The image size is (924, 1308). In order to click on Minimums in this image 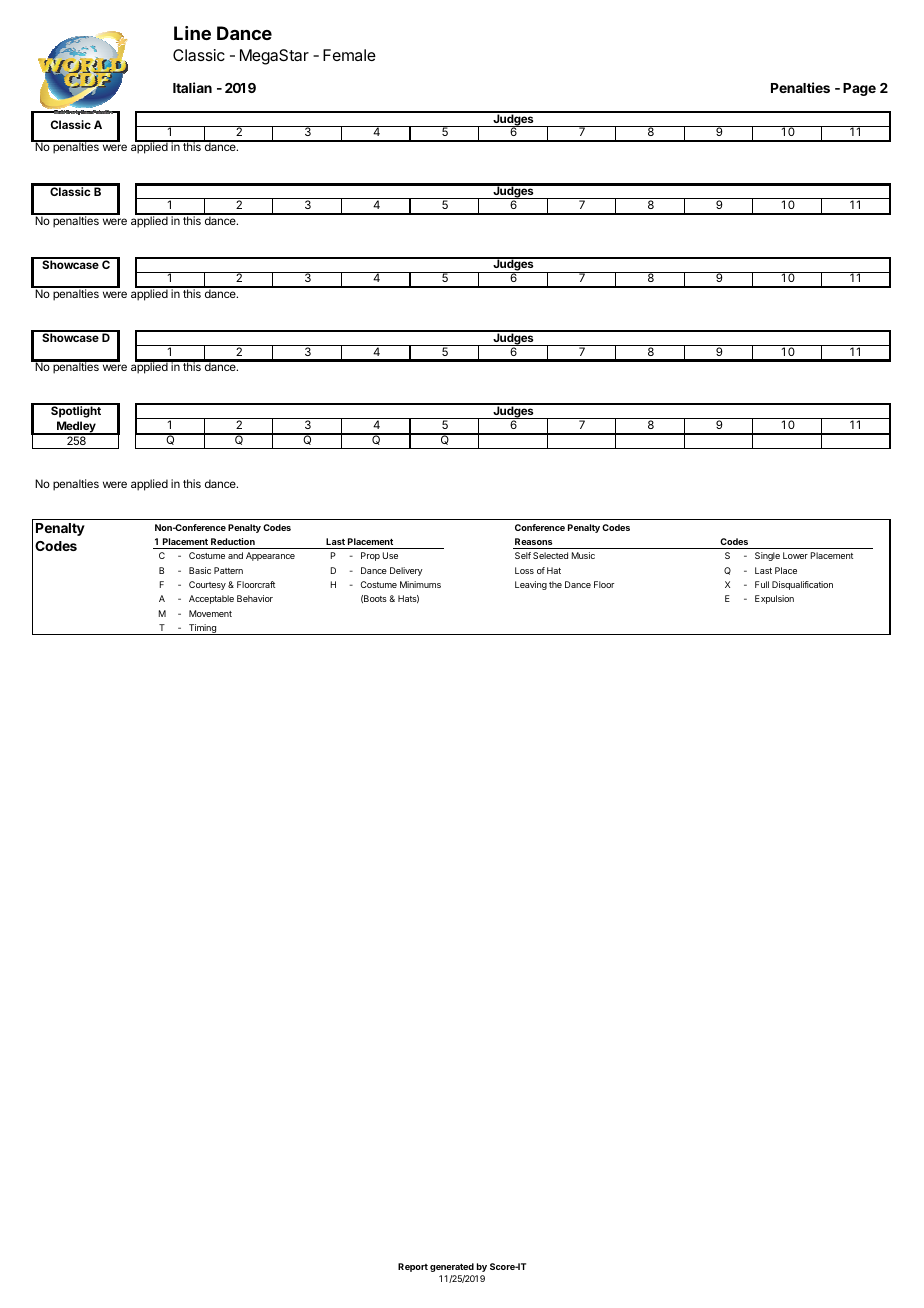, I will do `click(420, 584)`.
